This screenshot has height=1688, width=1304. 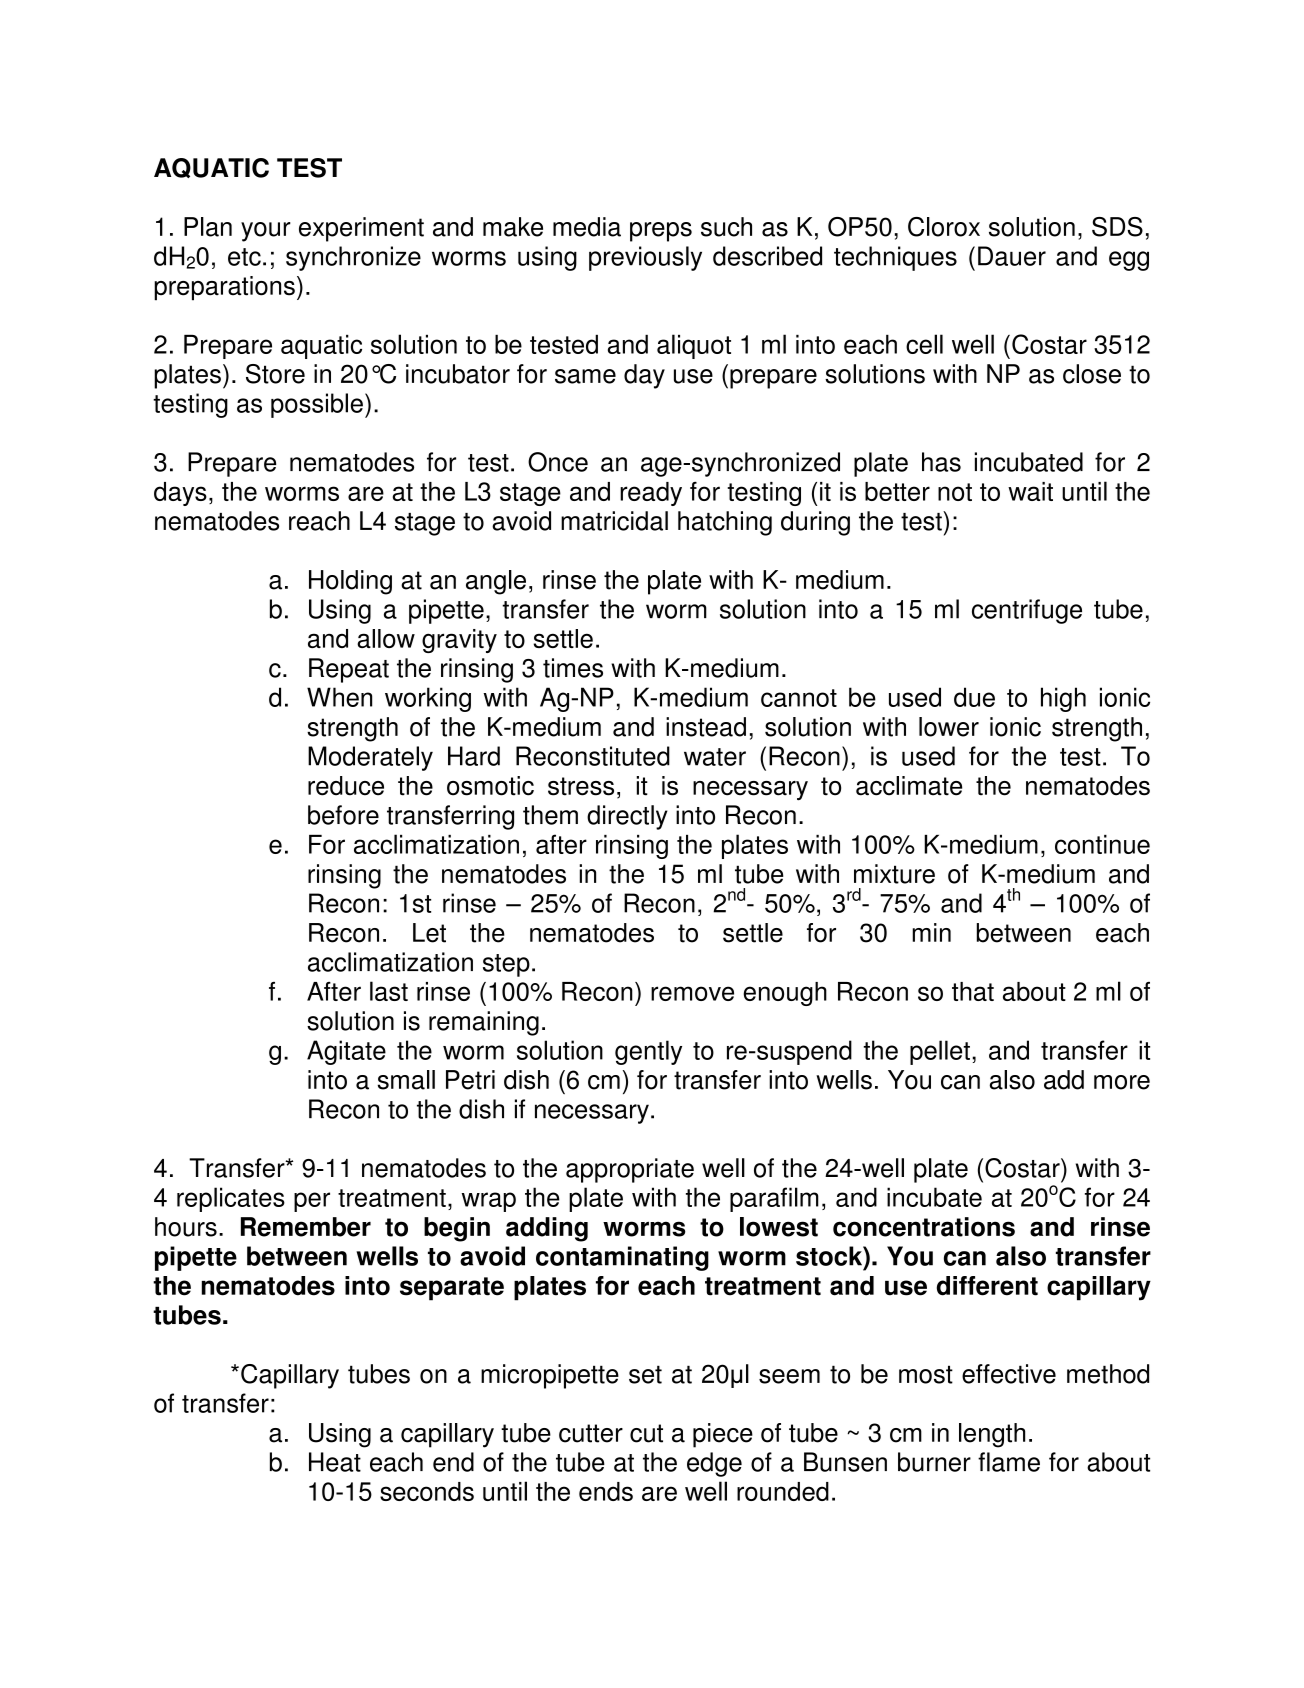 What do you see at coordinates (1027, 611) in the screenshot?
I see `centrifuge` at bounding box center [1027, 611].
